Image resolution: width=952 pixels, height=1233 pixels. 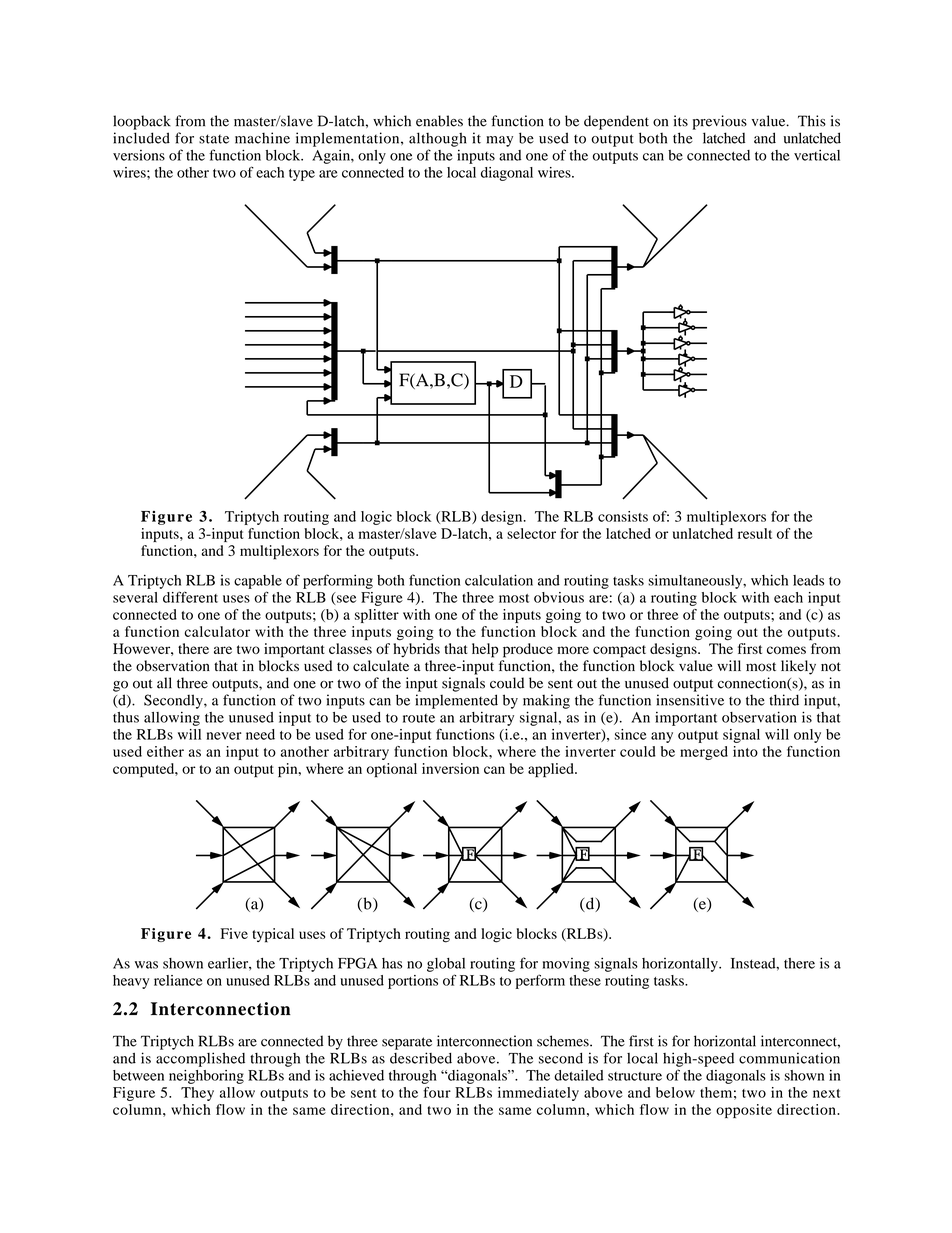 I want to click on calculator, so click(x=217, y=631).
